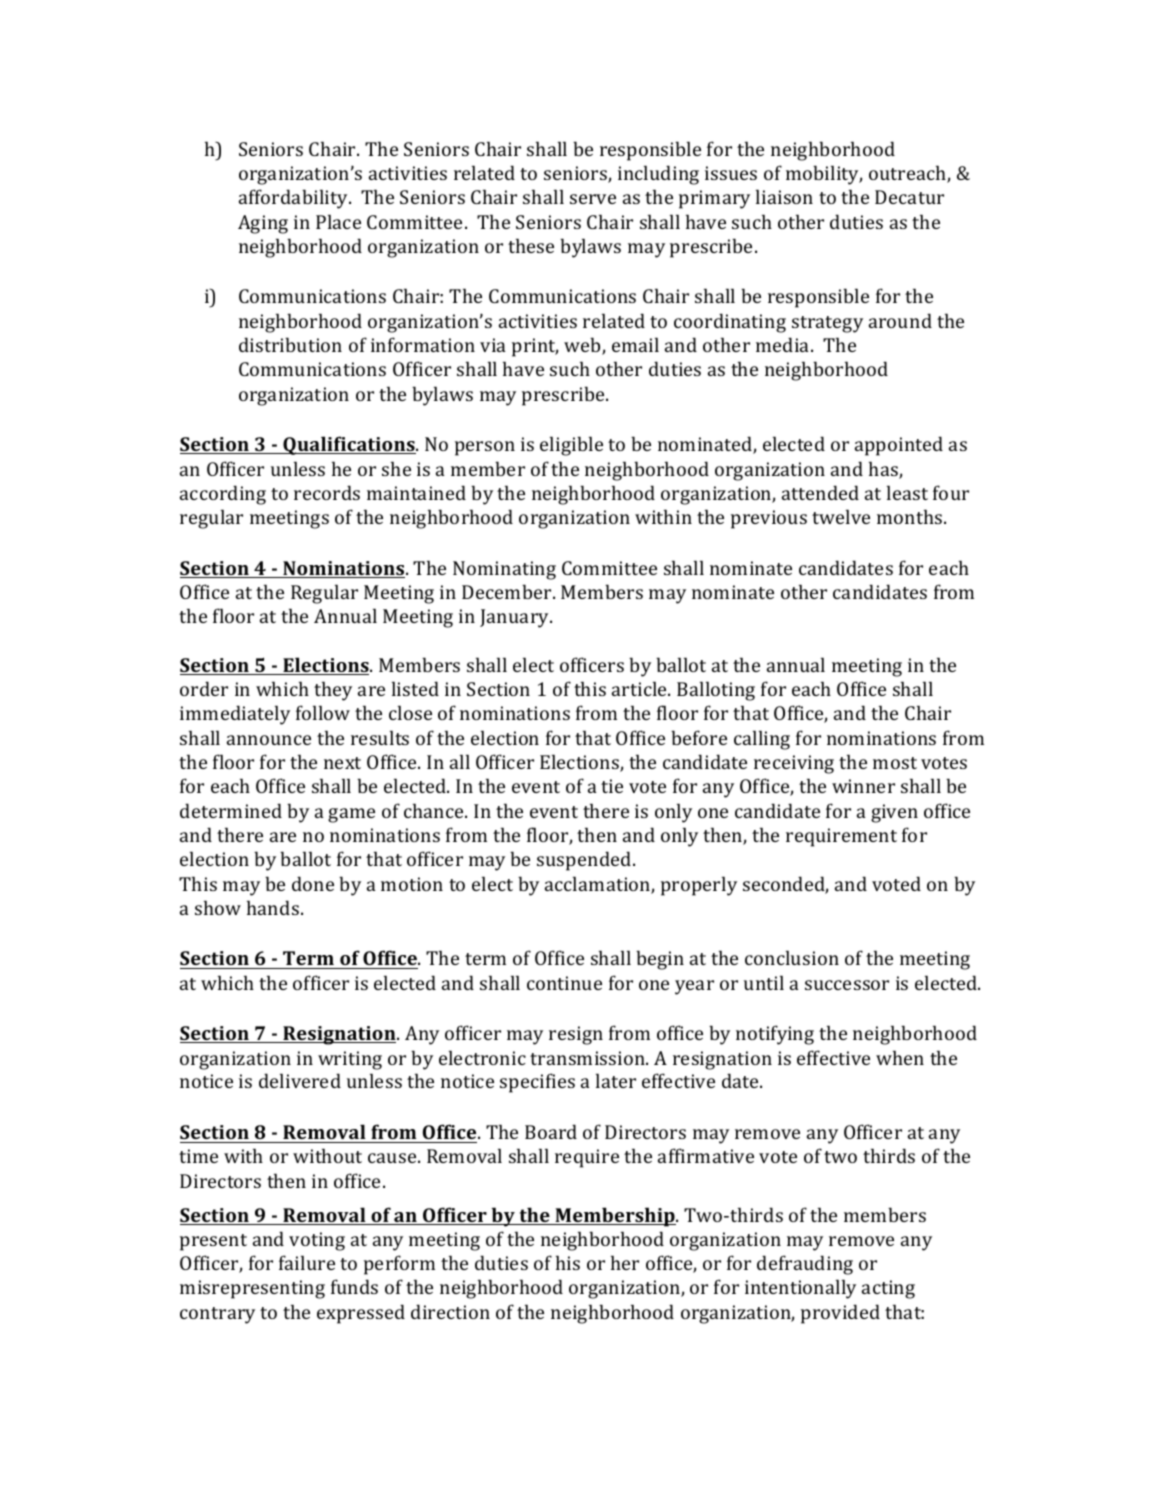  Describe the element at coordinates (564, 983) in the screenshot. I see `continue` at that location.
